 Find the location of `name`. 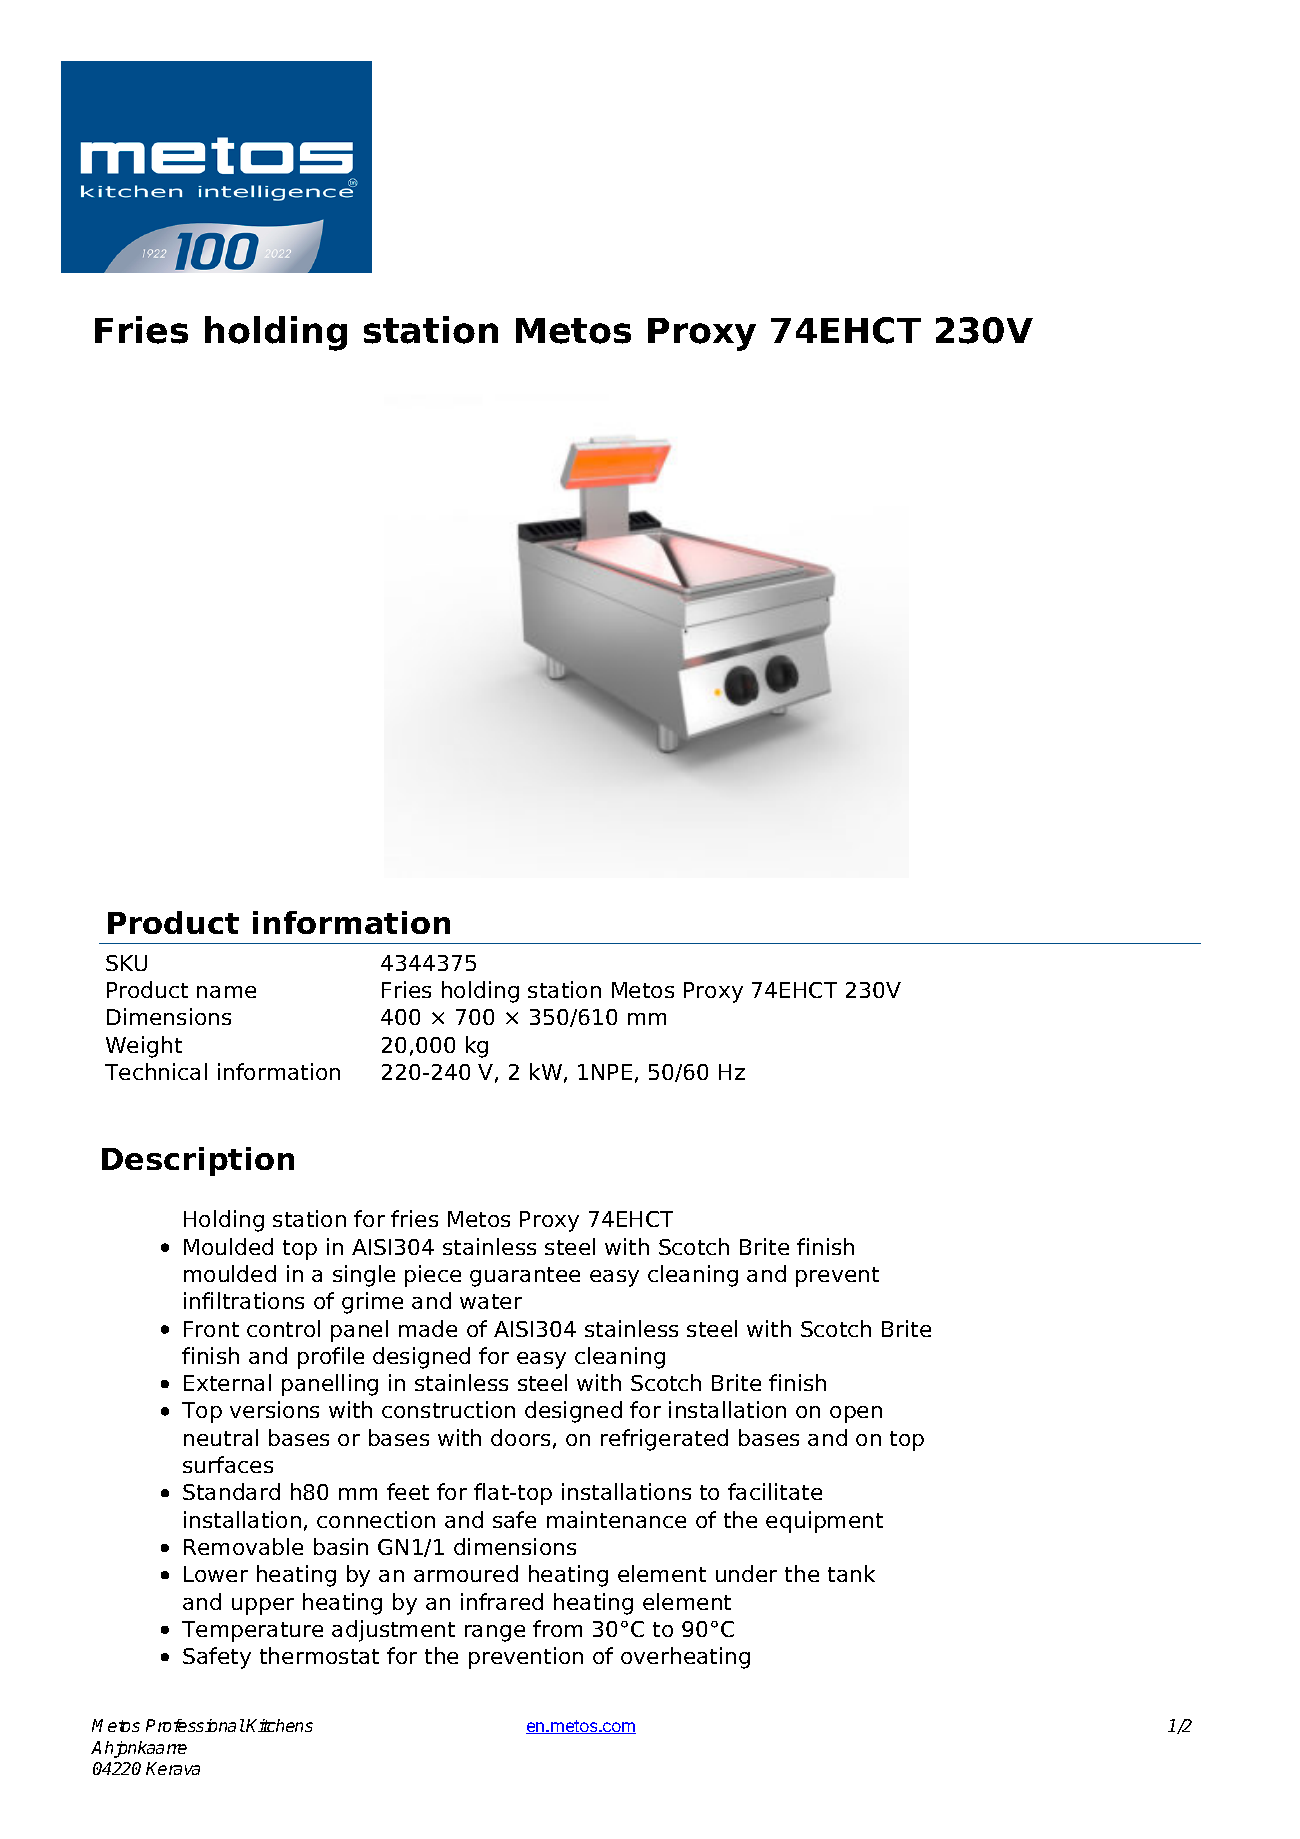

name is located at coordinates (226, 992).
